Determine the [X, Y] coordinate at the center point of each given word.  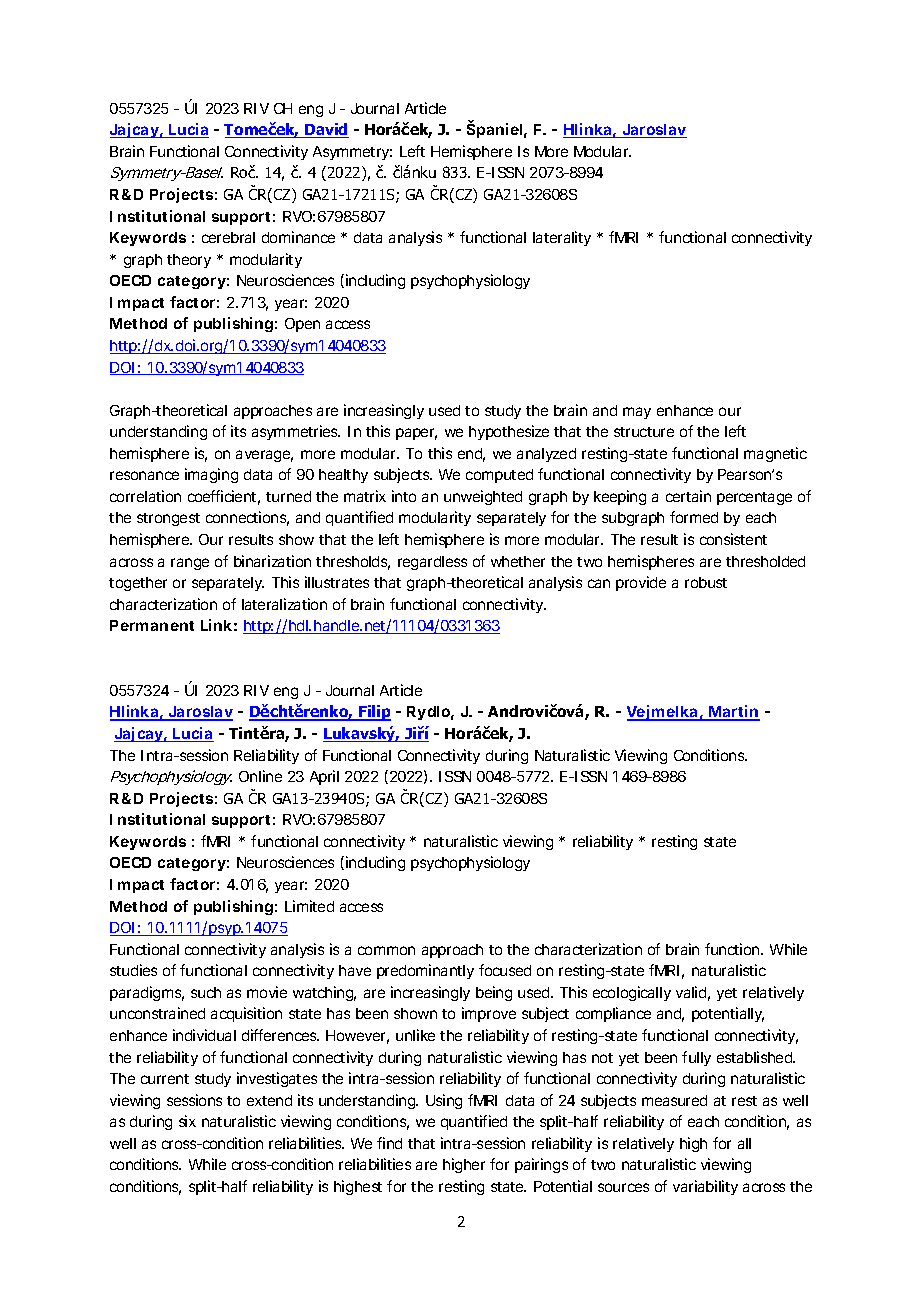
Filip [374, 713]
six [187, 1121]
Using [444, 1101]
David [326, 130]
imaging [211, 475]
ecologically [632, 993]
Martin [733, 713]
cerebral [228, 237]
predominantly [425, 971]
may [637, 413]
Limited [309, 906]
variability [705, 1187]
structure [644, 432]
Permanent [152, 625]
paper [416, 434]
